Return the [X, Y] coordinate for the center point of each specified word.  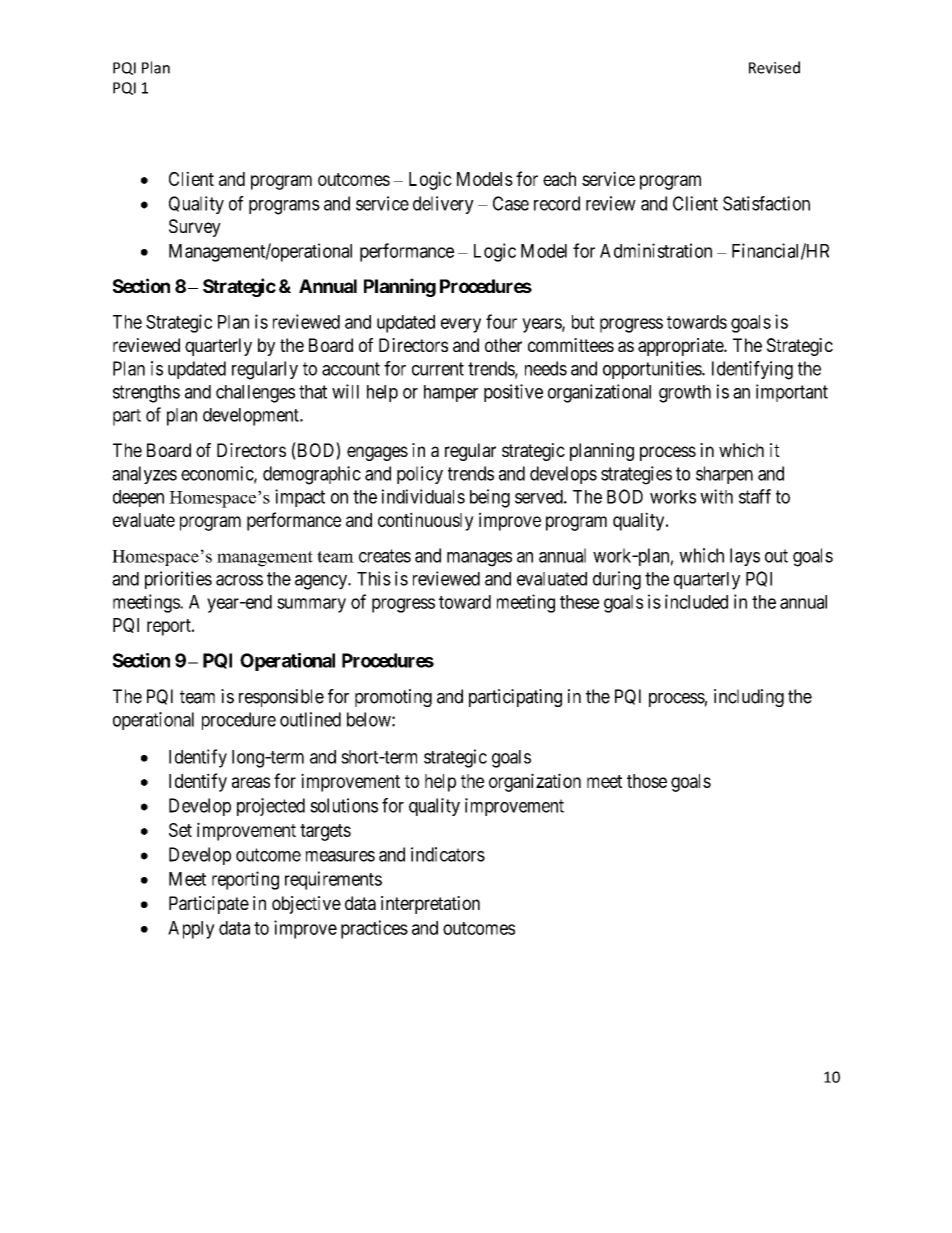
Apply [191, 930]
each [559, 179]
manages [479, 559]
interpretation [430, 905]
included [696, 601]
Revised [774, 67]
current [438, 369]
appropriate [681, 347]
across [239, 580]
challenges [255, 394]
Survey [195, 228]
